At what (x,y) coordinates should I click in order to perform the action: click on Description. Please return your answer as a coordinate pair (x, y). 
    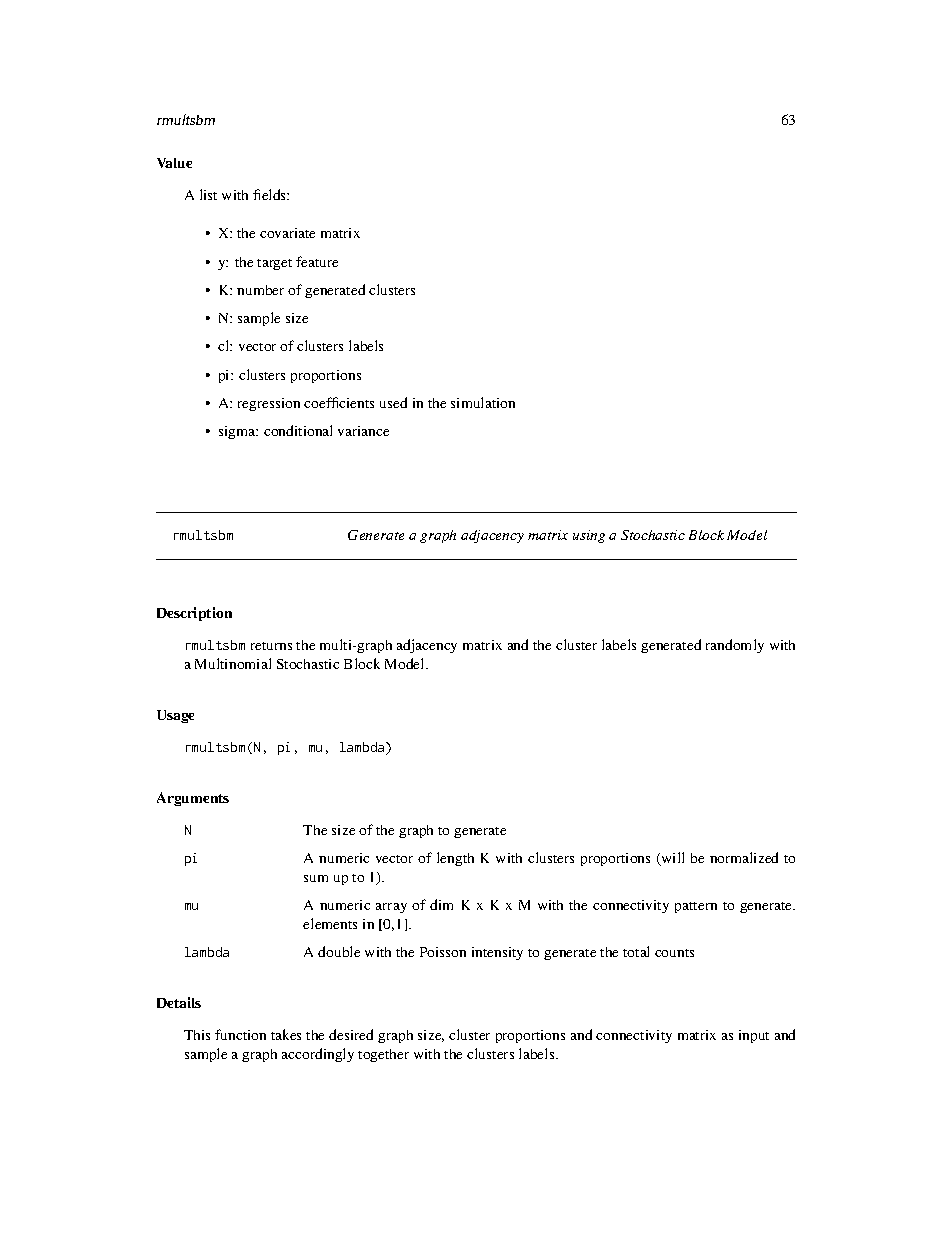
    Looking at the image, I should click on (194, 614).
